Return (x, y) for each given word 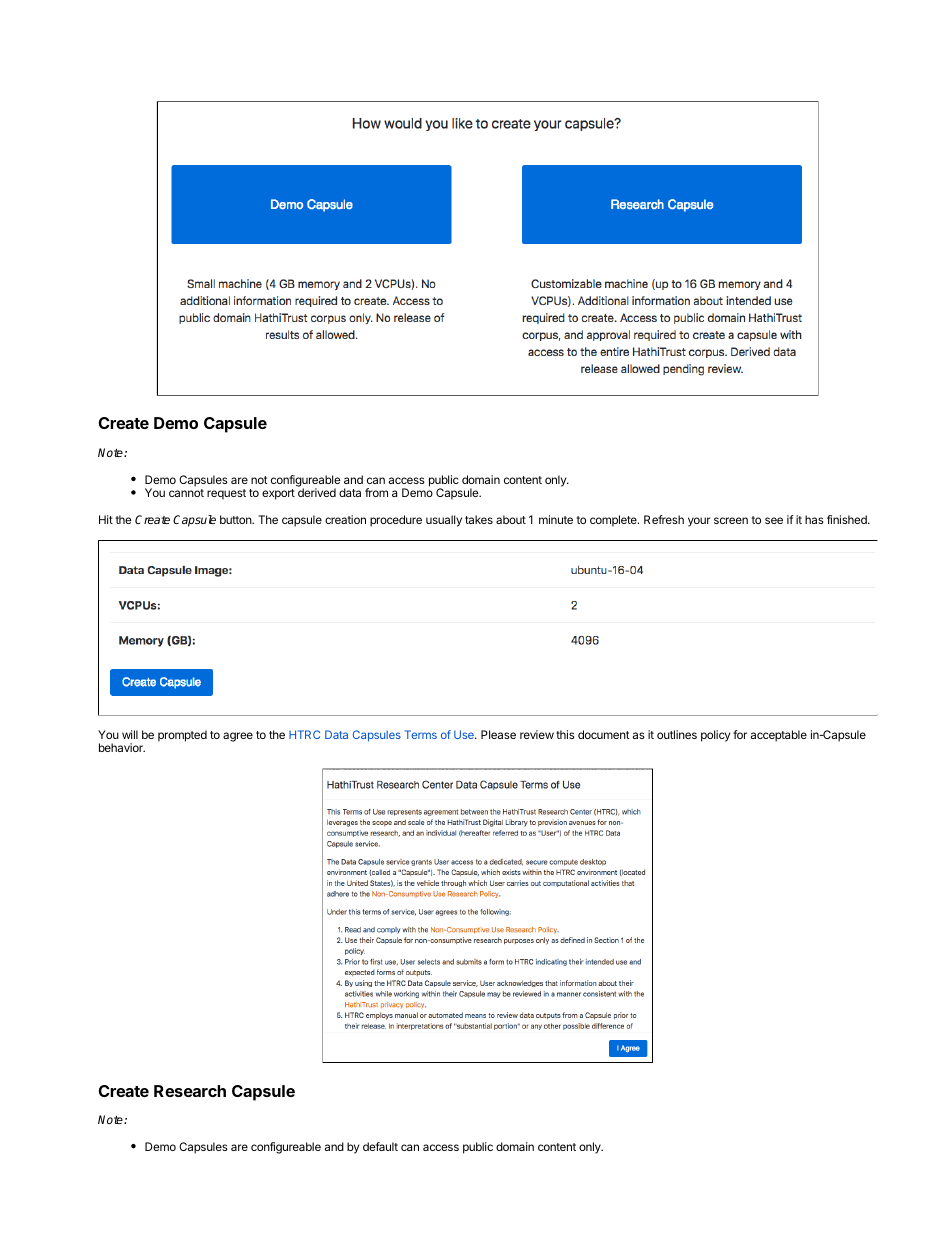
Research (190, 1091)
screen (731, 520)
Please (498, 734)
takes (479, 519)
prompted (182, 736)
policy (715, 736)
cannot (186, 493)
